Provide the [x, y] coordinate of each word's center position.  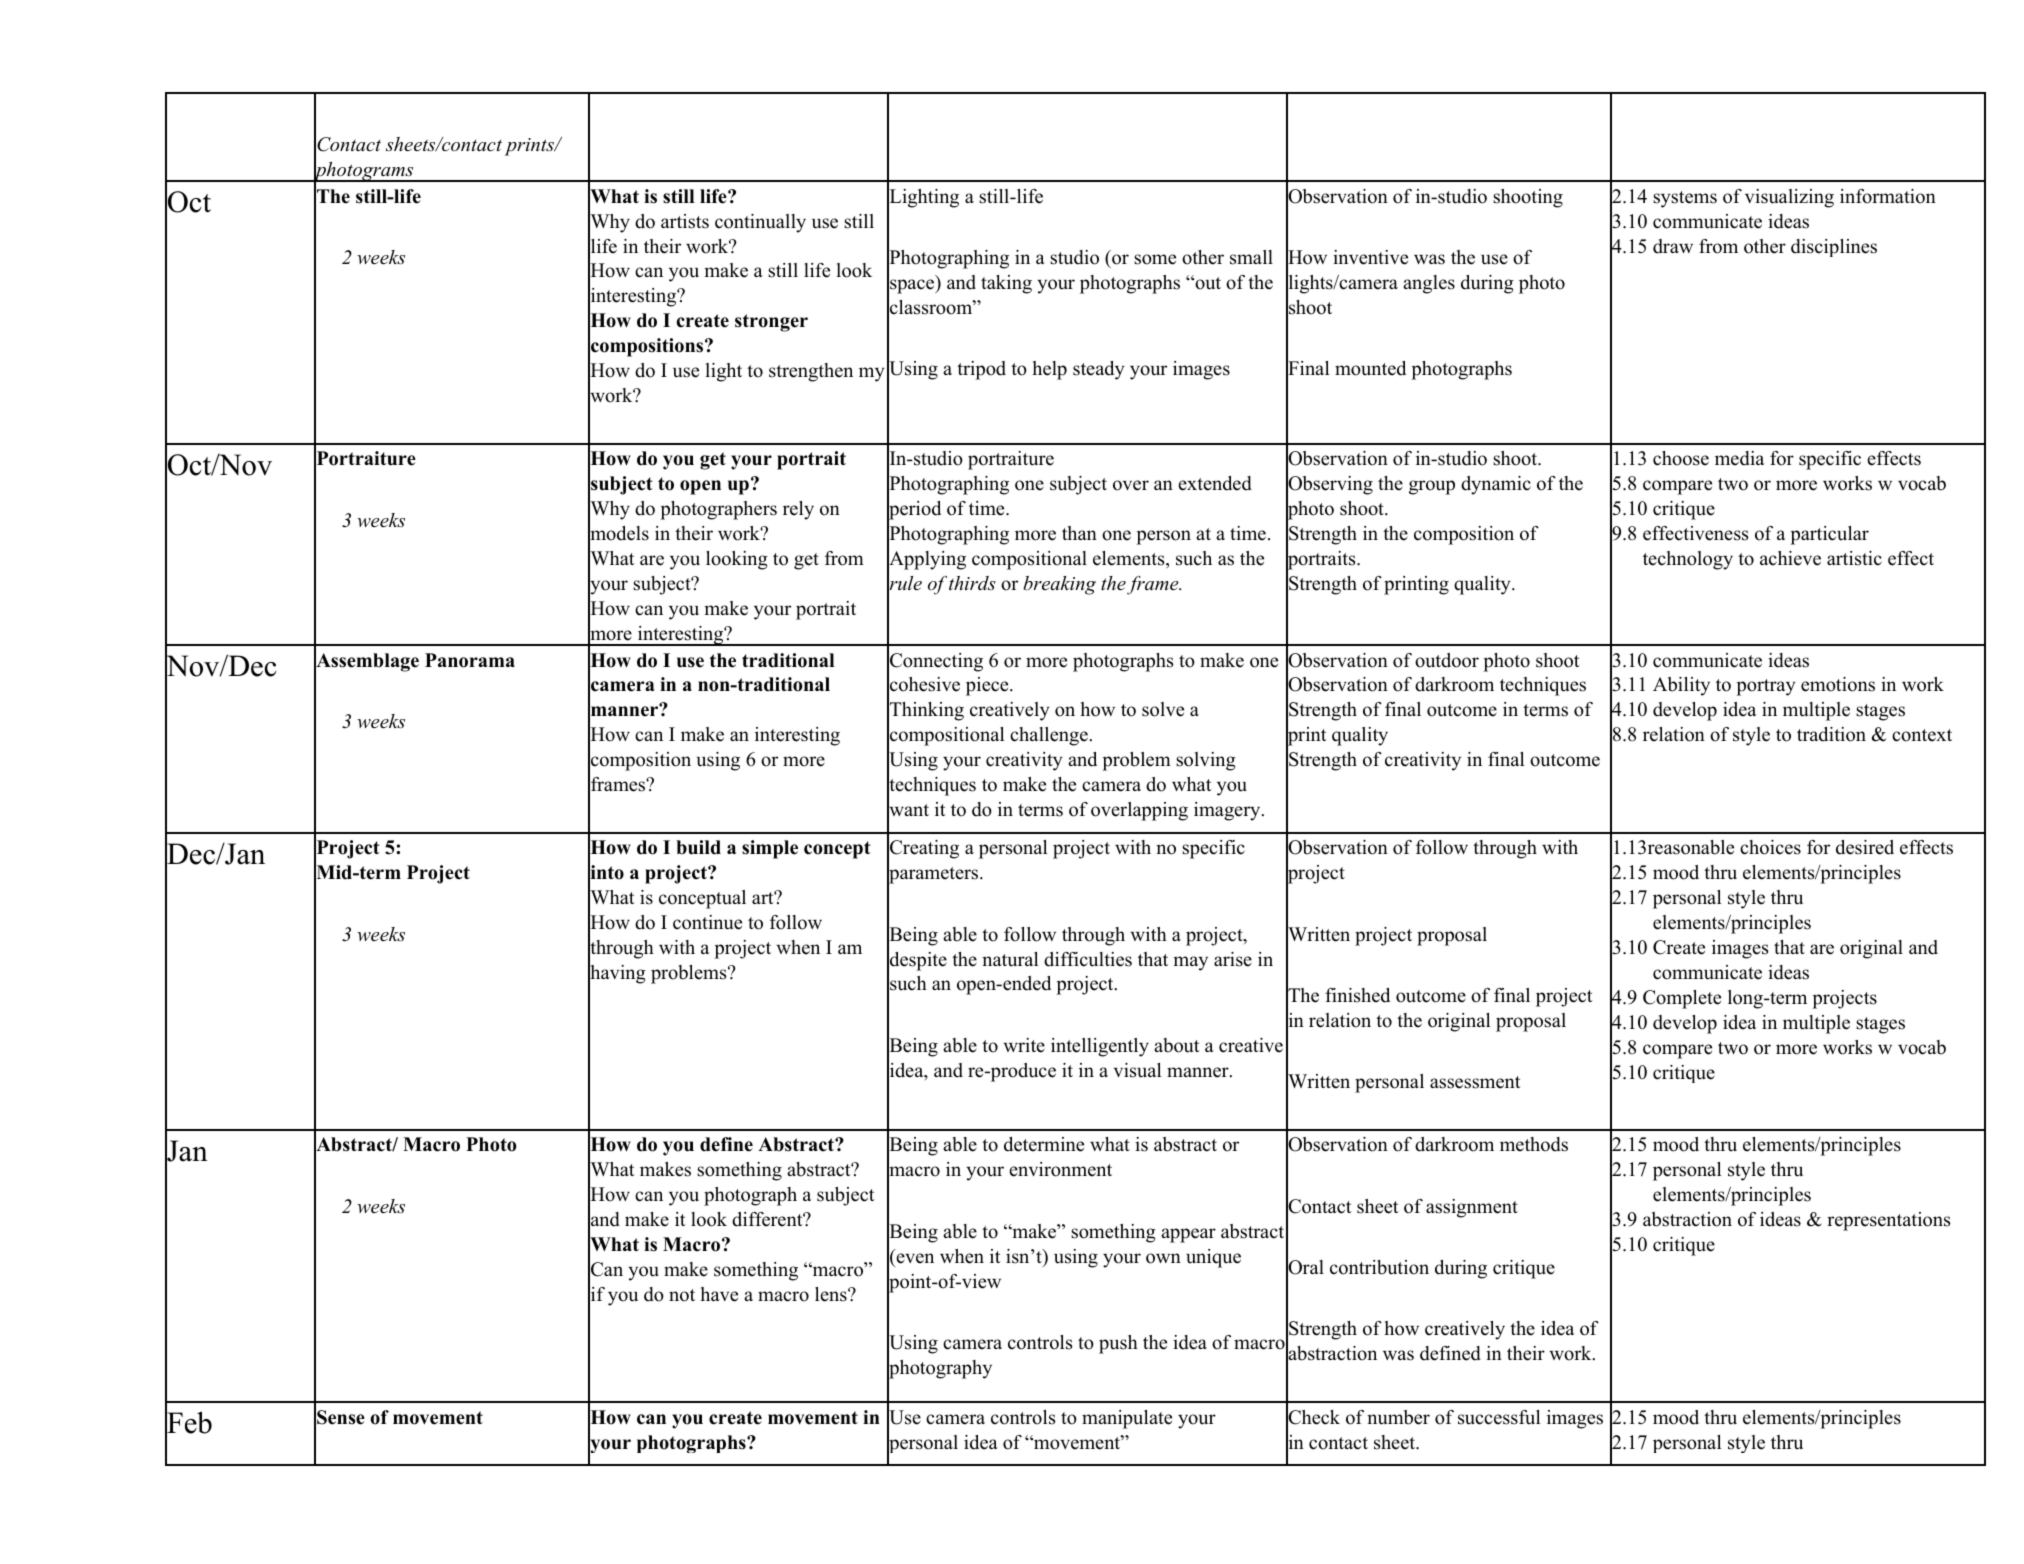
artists [685, 221]
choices [1770, 847]
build [698, 847]
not [682, 1295]
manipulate [1127, 1419]
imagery [1228, 811]
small [1251, 257]
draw [1673, 246]
